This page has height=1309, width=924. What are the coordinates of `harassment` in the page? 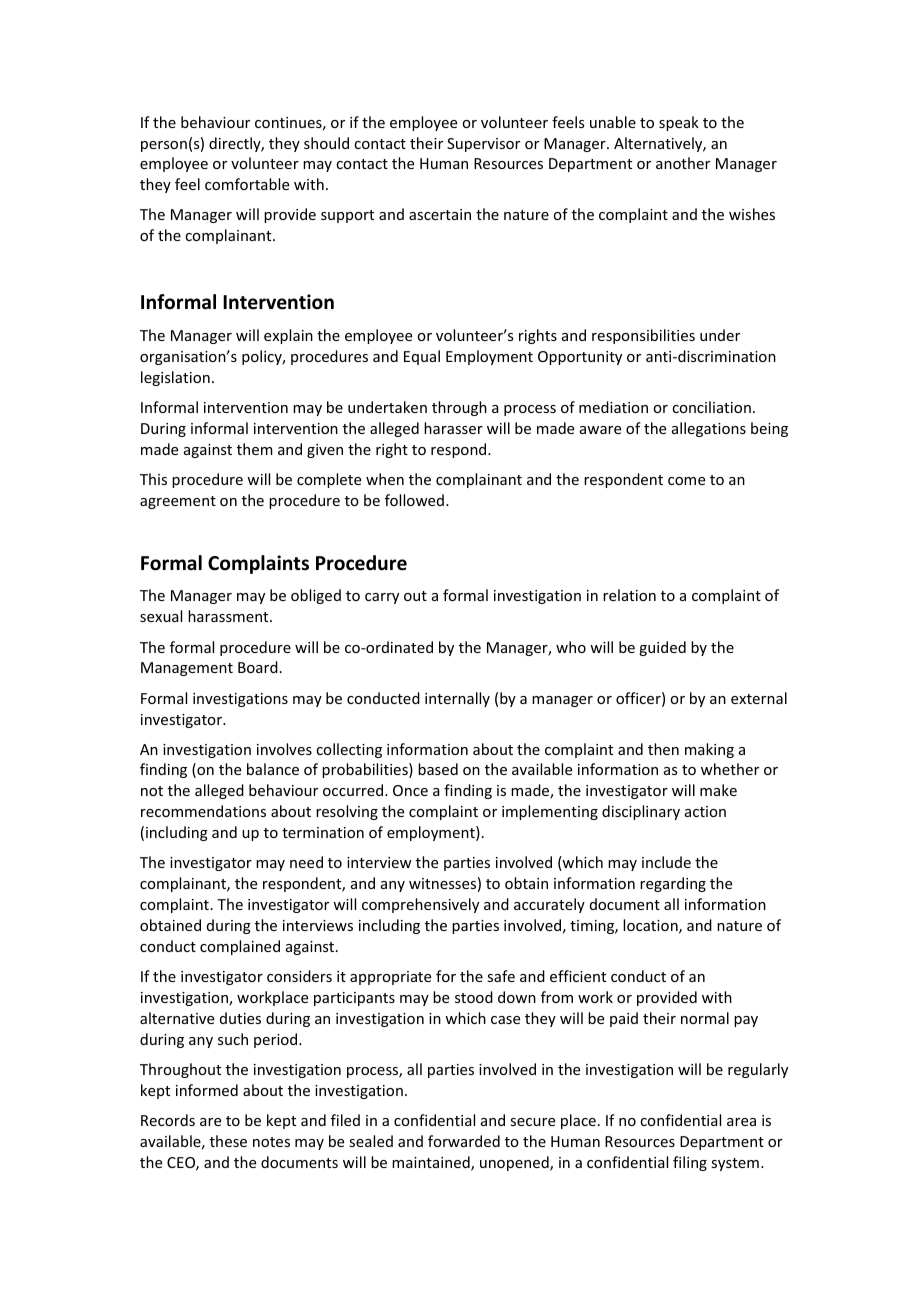 It's located at (229, 616).
